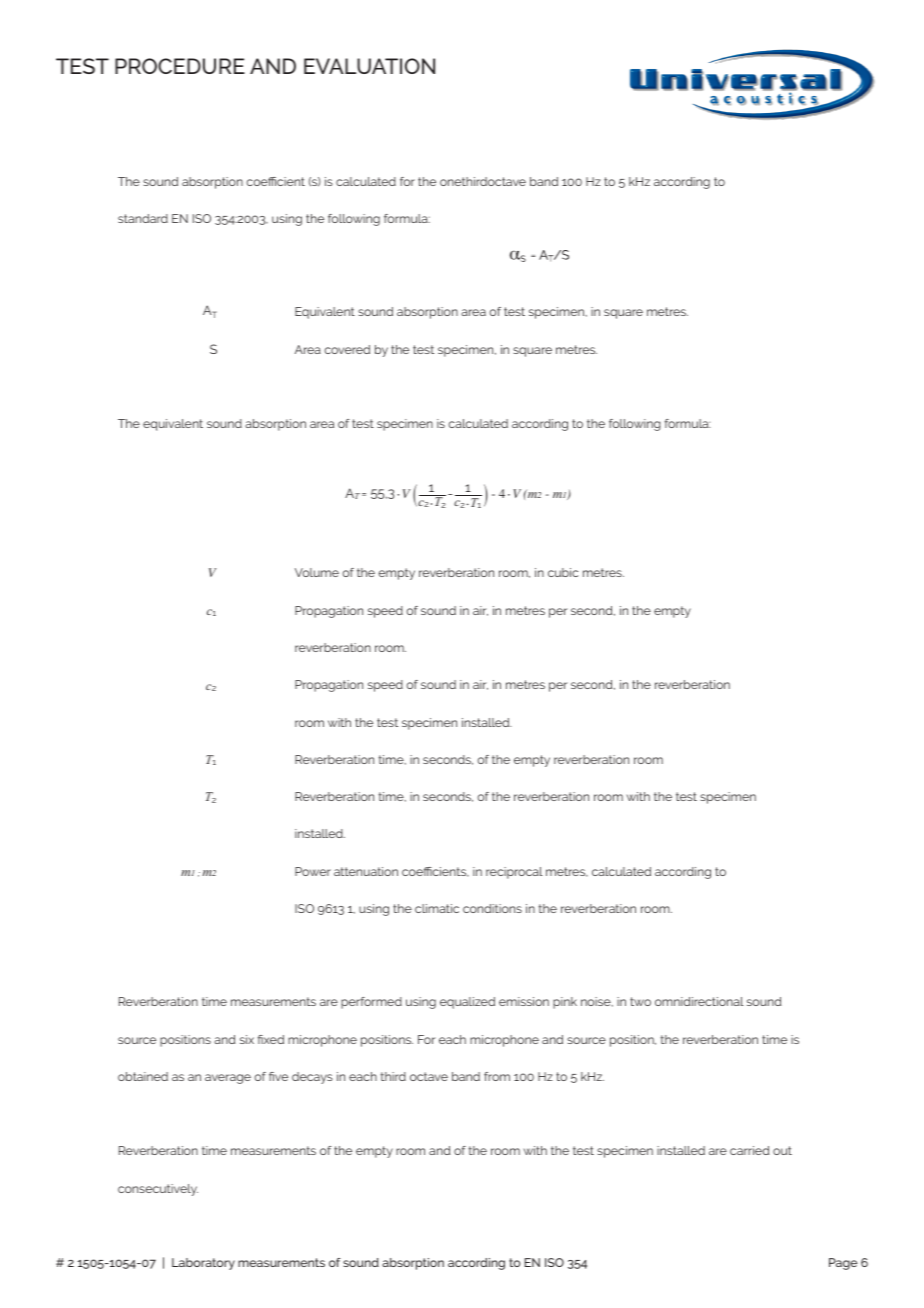  I want to click on from, so click(497, 1076).
